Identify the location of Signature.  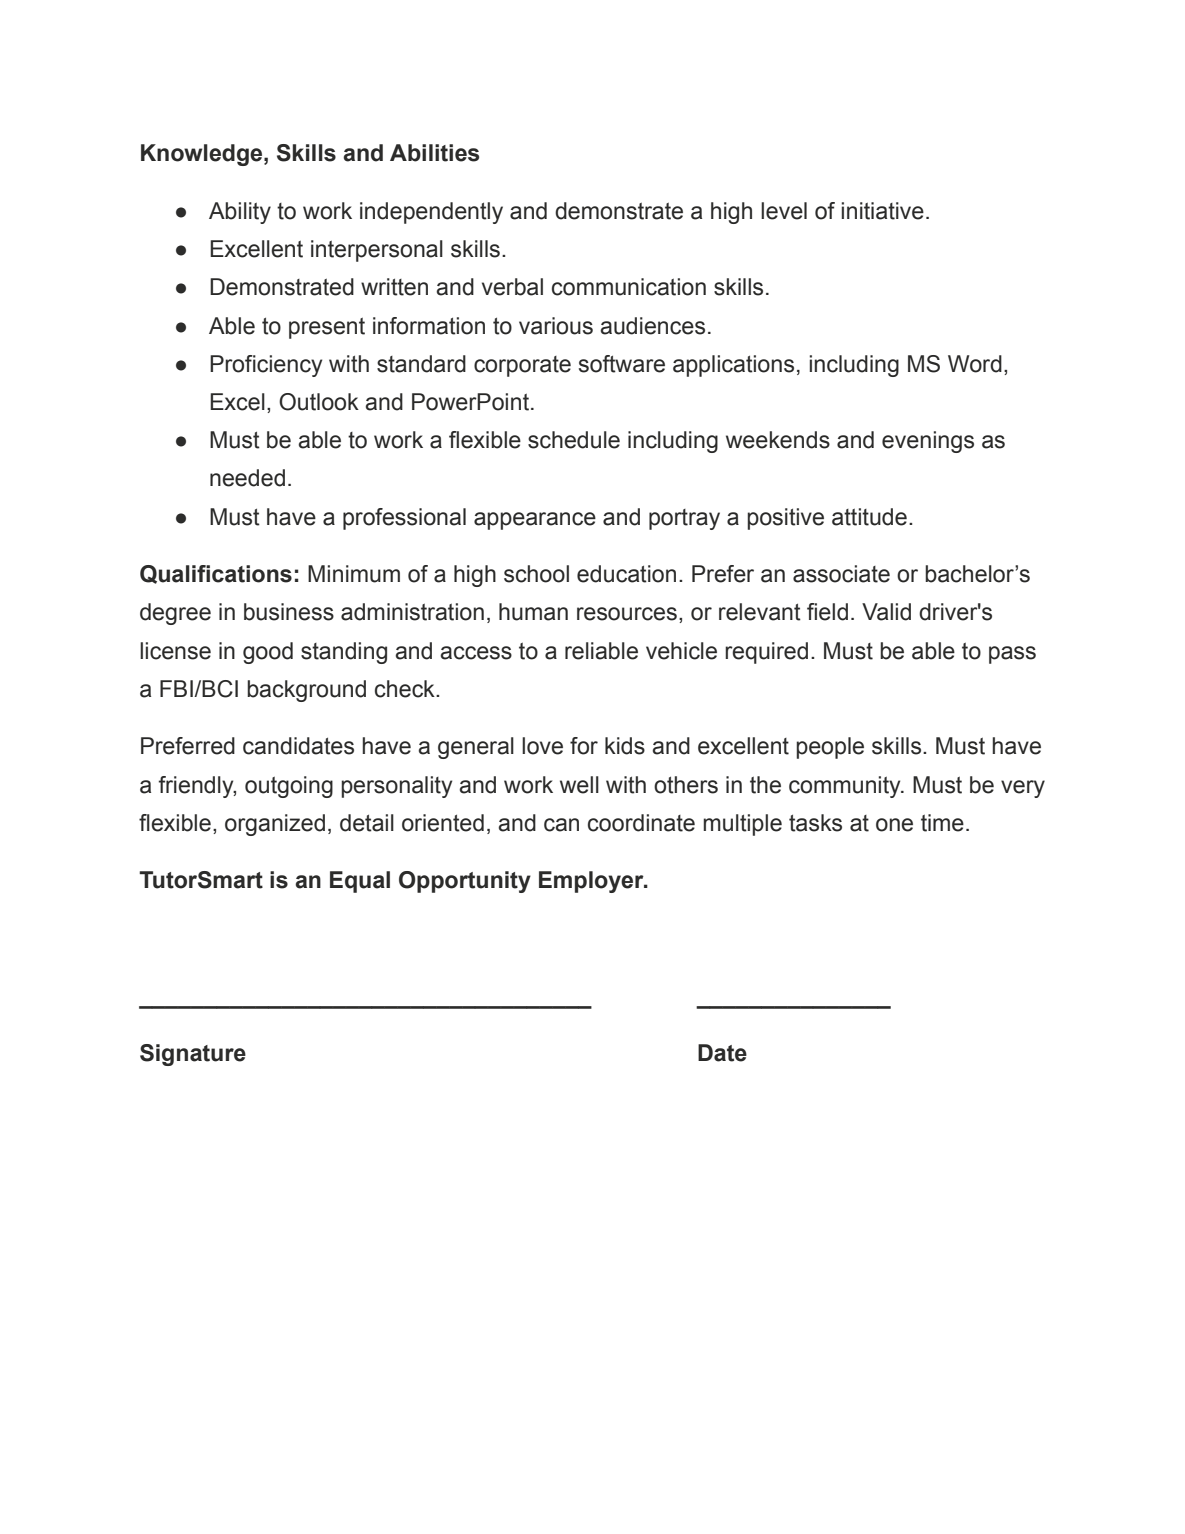
(193, 1055).
